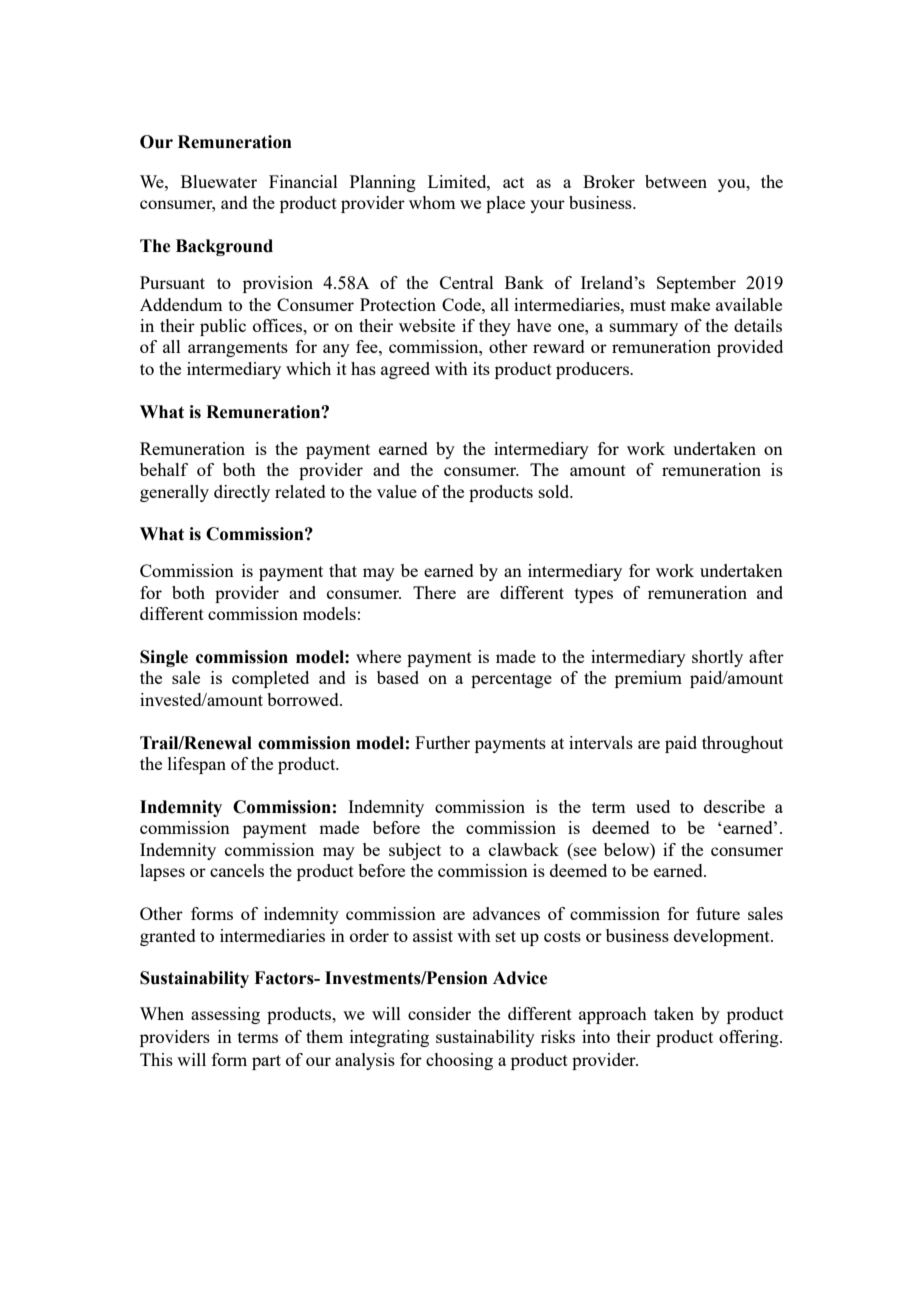  I want to click on value, so click(397, 491).
